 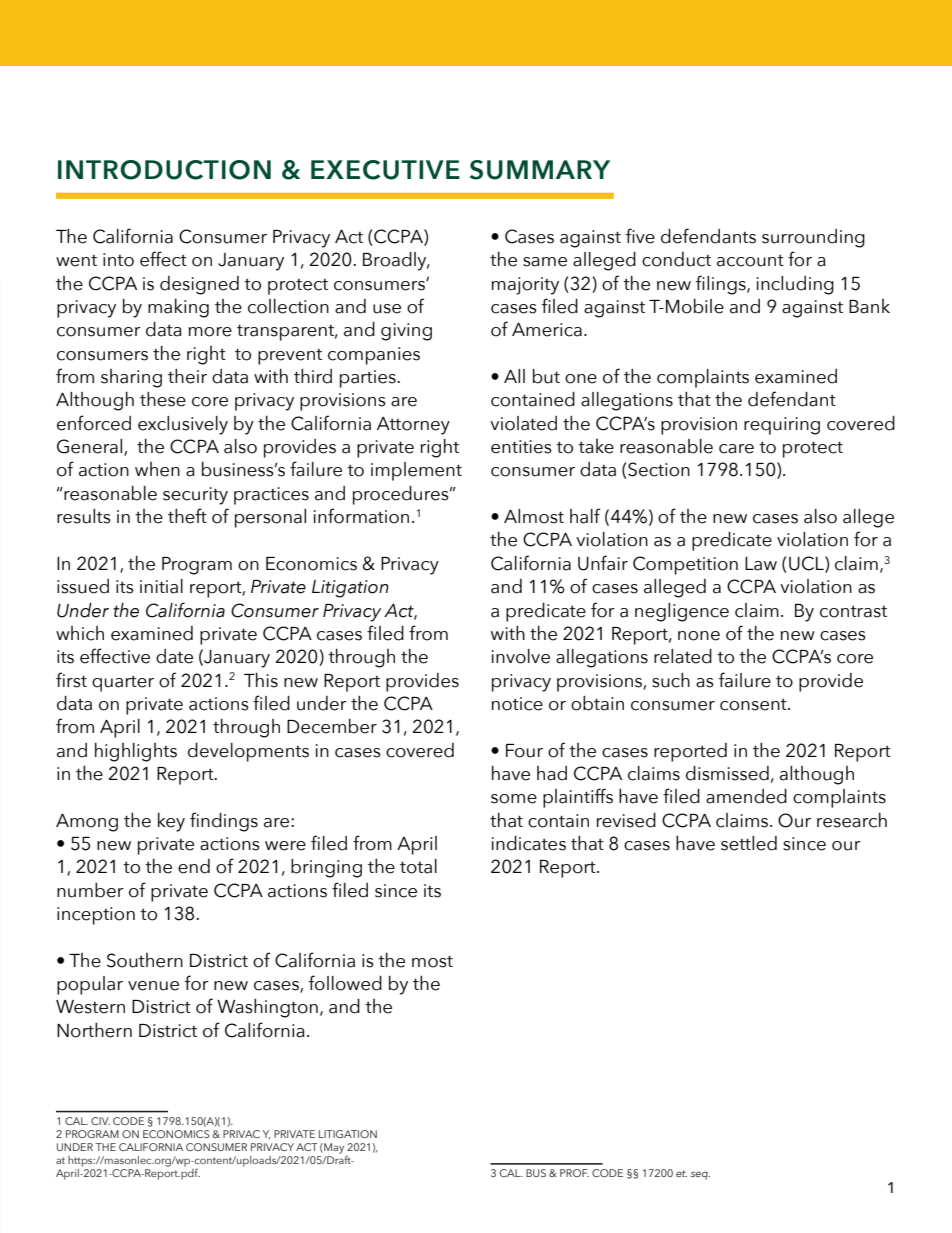 I want to click on inception, so click(x=96, y=916).
